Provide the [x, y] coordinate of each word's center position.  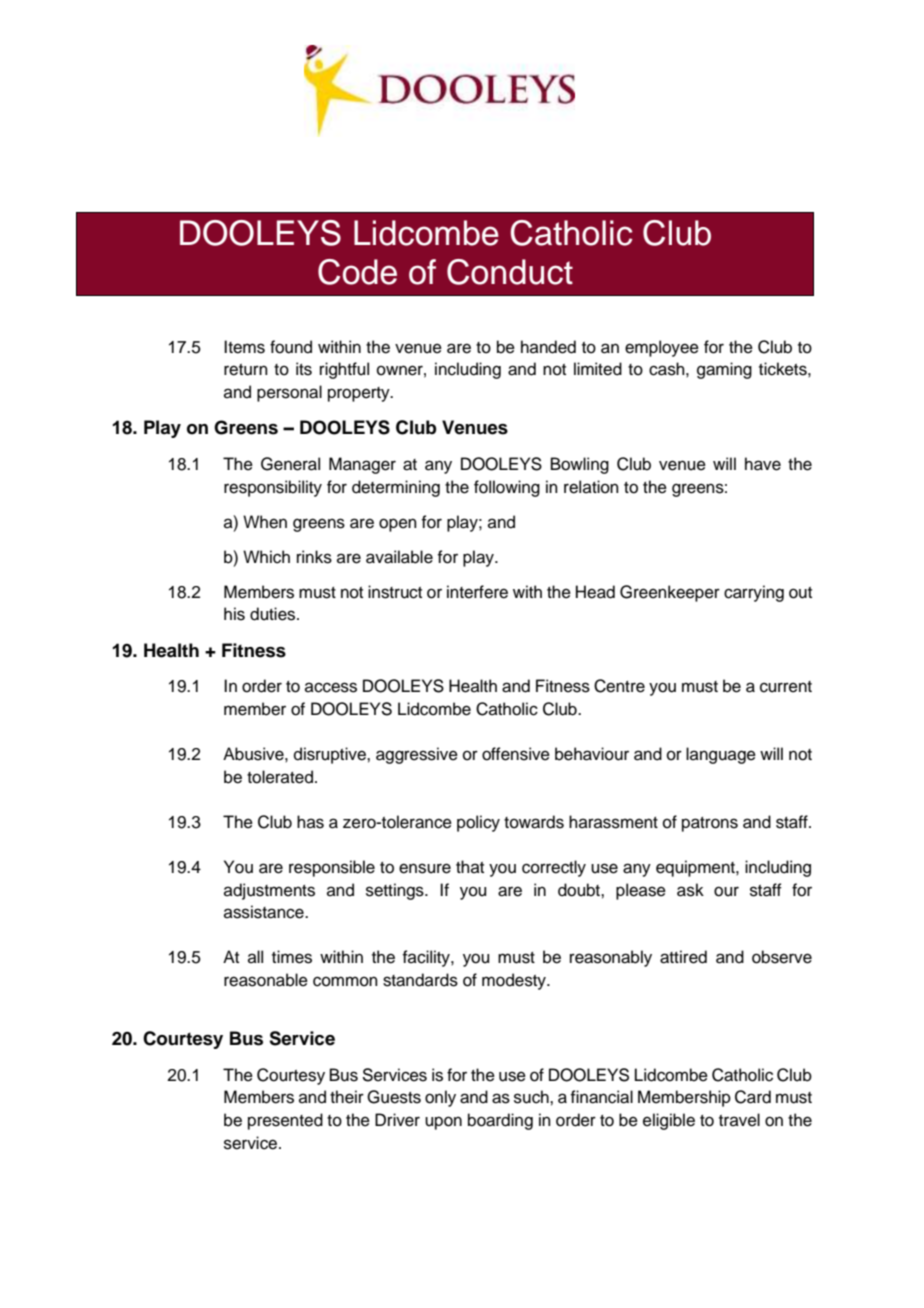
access [331, 687]
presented [285, 1121]
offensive [516, 754]
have [763, 464]
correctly [554, 868]
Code [357, 272]
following [507, 488]
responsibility [273, 488]
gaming [724, 370]
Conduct [510, 272]
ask [690, 890]
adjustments [269, 891]
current [786, 687]
